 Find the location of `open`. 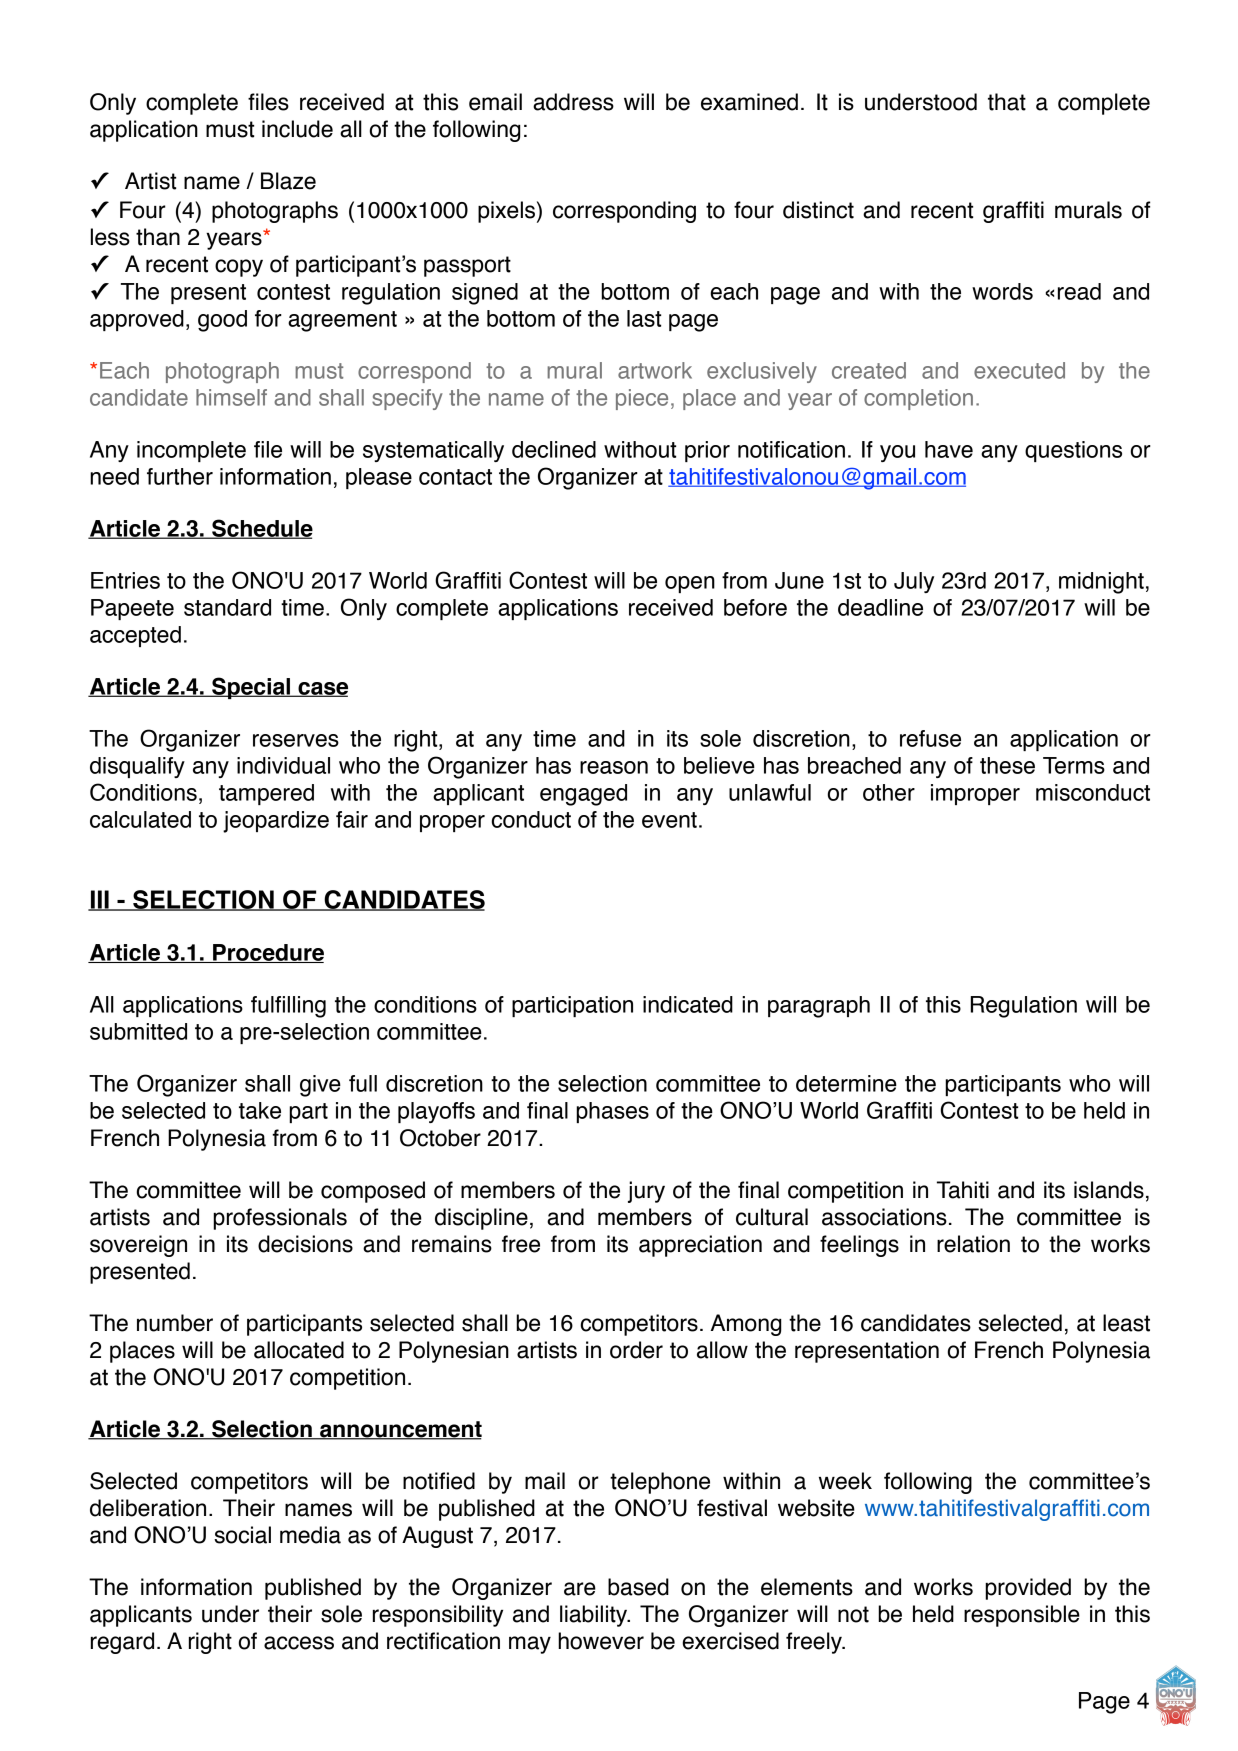

open is located at coordinates (690, 584).
